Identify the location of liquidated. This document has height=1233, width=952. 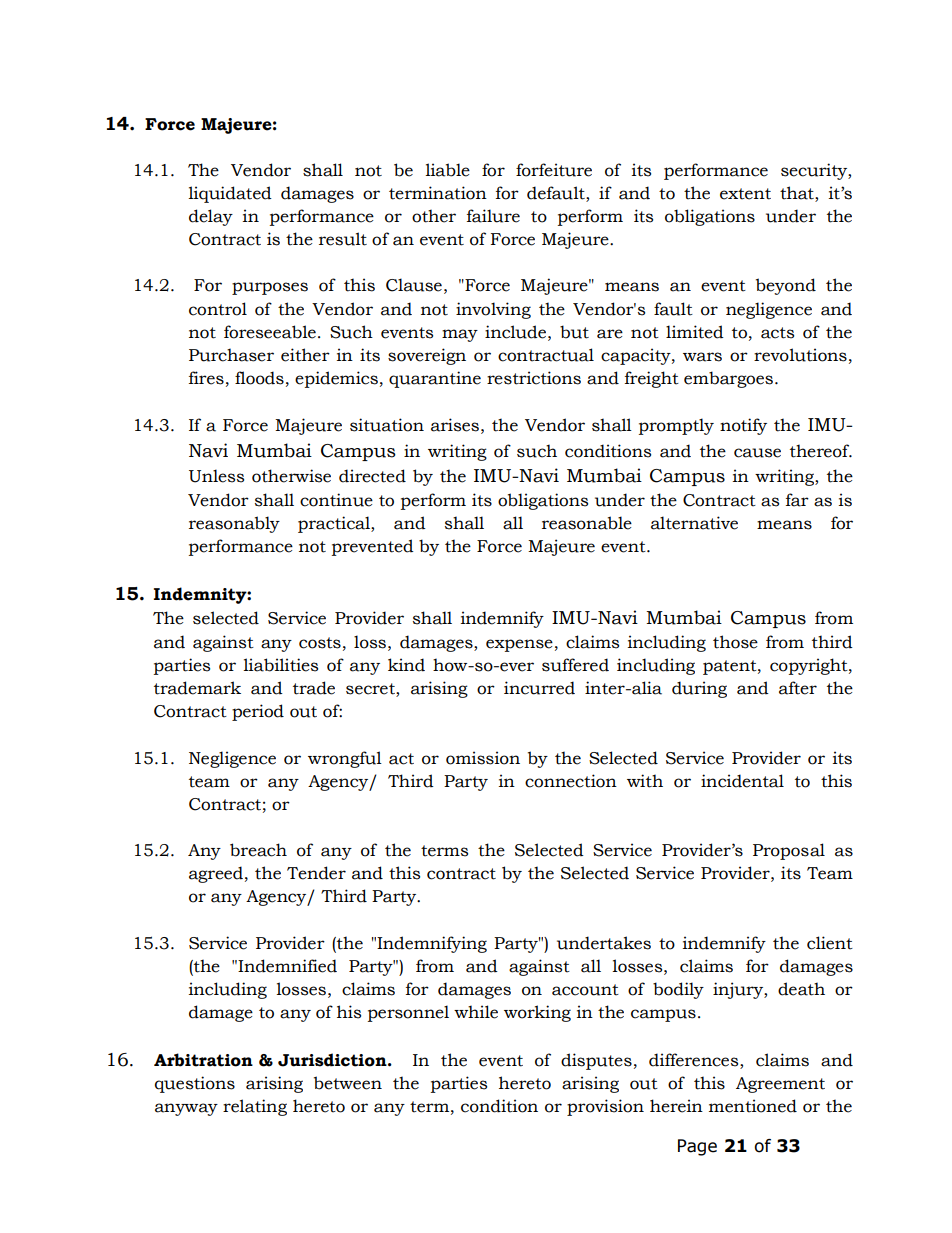
(230, 194).
